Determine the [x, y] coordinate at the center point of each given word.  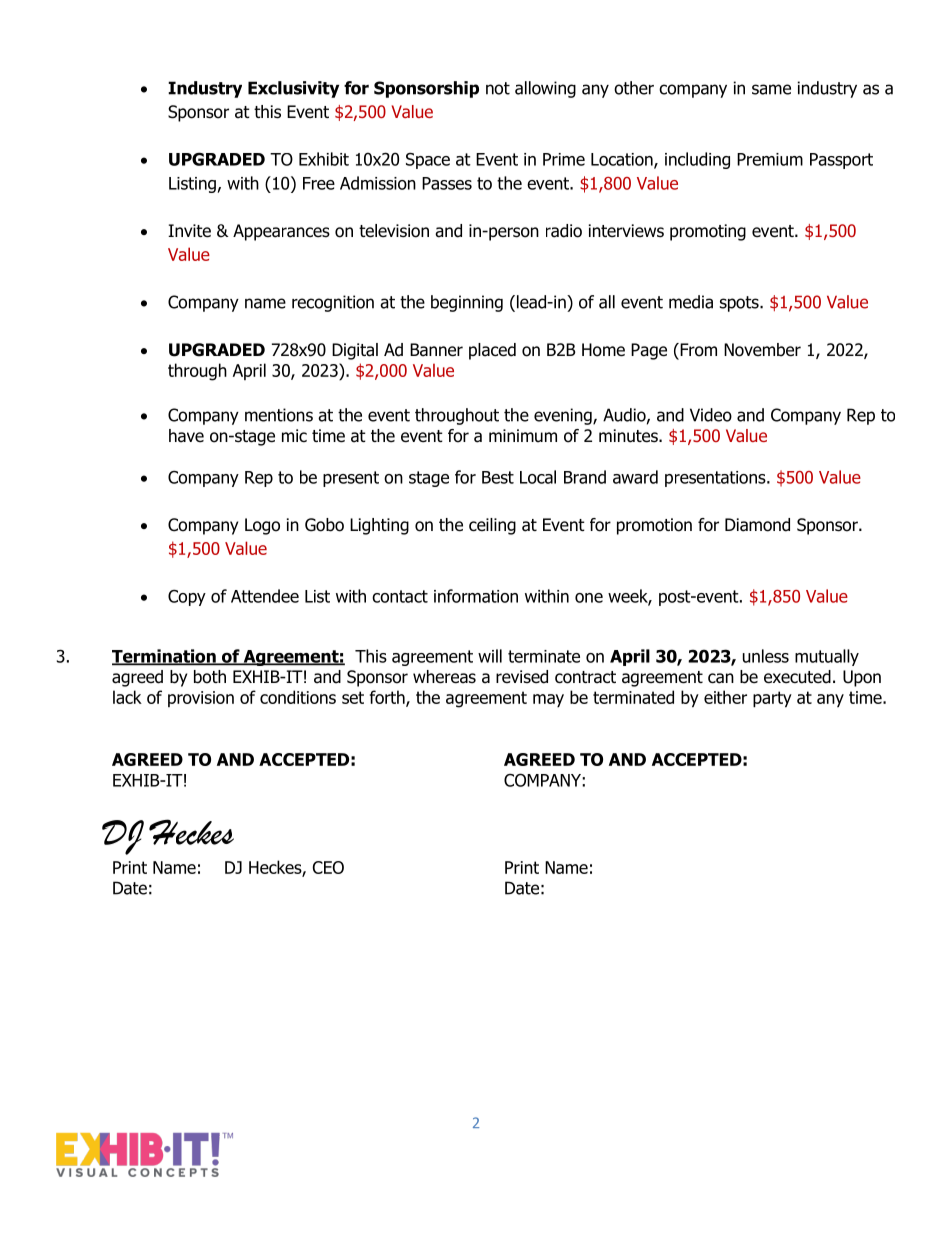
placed [492, 351]
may [548, 701]
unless [766, 656]
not [498, 88]
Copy [187, 598]
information [476, 596]
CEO [328, 867]
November [762, 350]
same [771, 89]
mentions [279, 415]
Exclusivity [293, 89]
